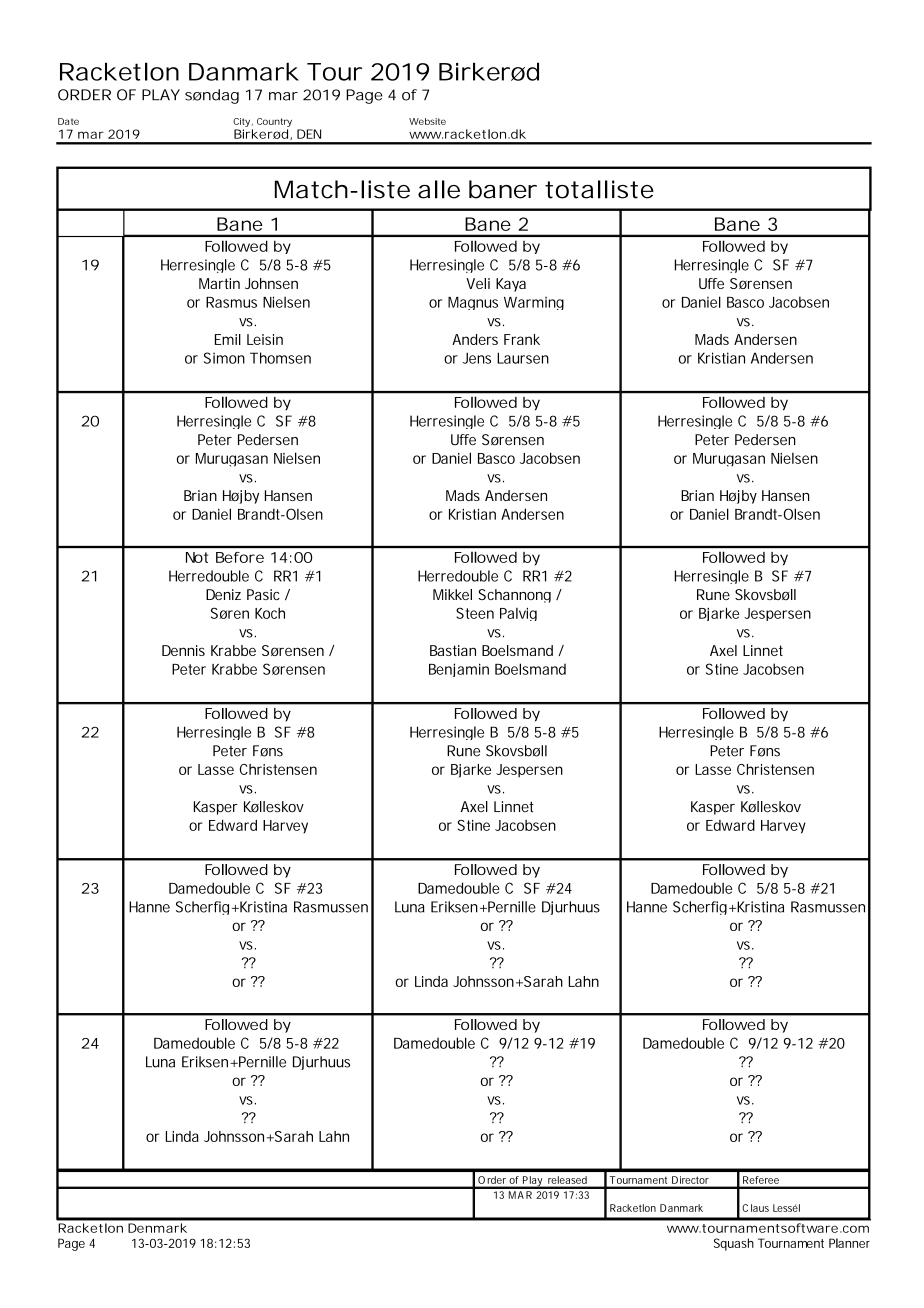 This document has width=924, height=1308. I want to click on City, so click(241, 122).
